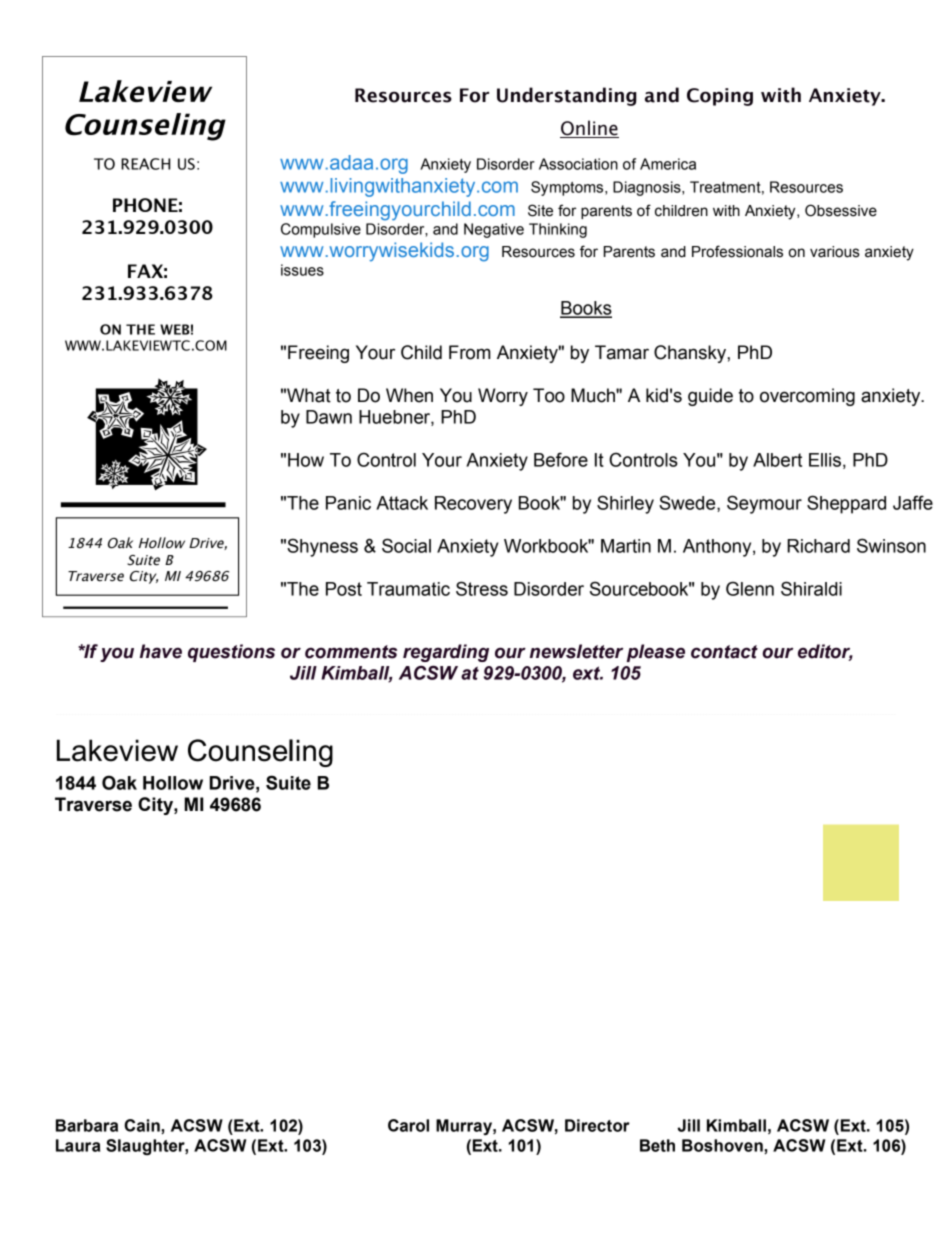  Describe the element at coordinates (482, 588) in the page. I see `Stress` at that location.
